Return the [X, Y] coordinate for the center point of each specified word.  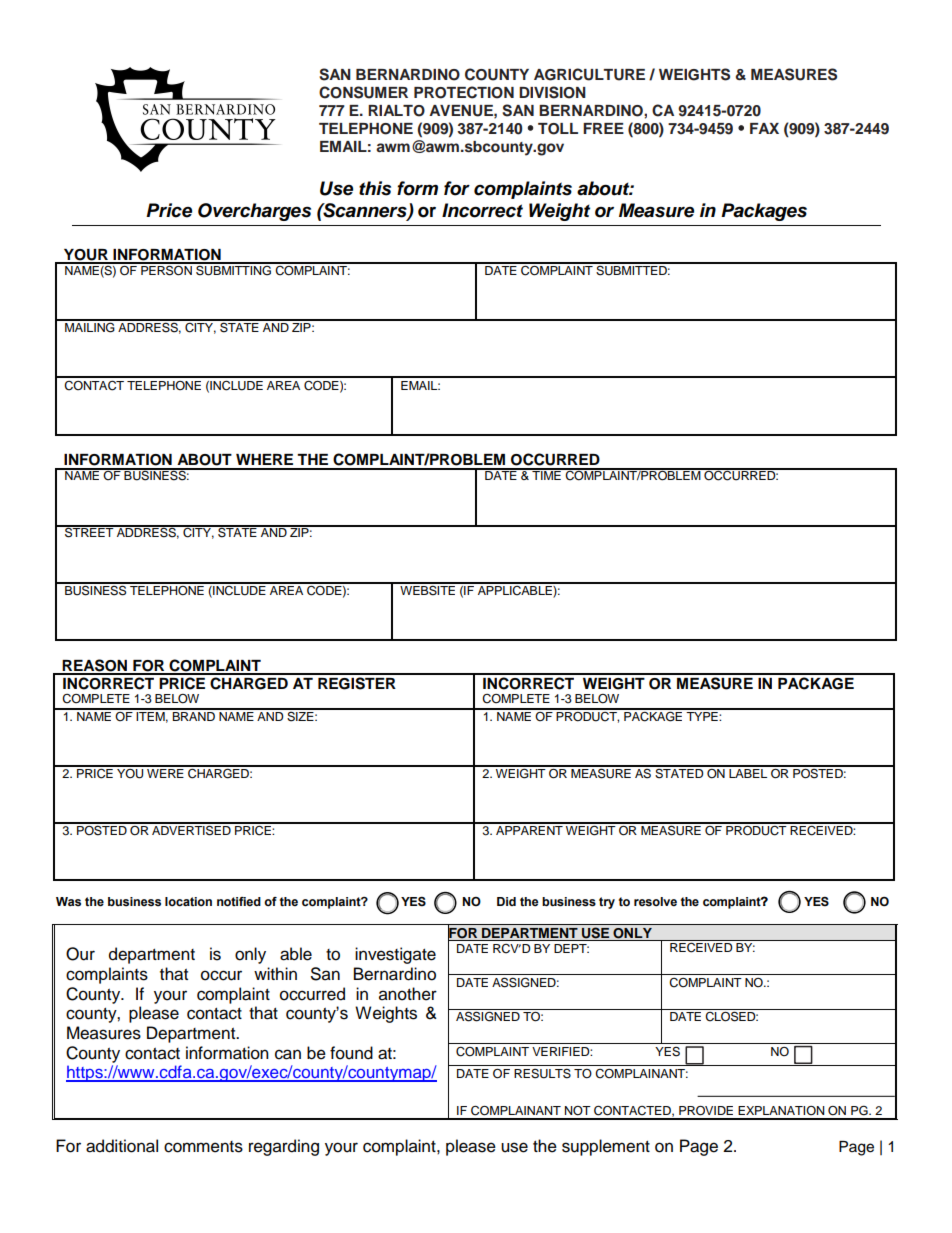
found [351, 1053]
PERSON [166, 269]
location [188, 902]
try [607, 903]
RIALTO [396, 111]
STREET [89, 532]
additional [122, 1146]
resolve [655, 902]
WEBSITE [428, 589]
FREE [603, 128]
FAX [764, 128]
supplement [606, 1147]
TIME [546, 474]
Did [506, 901]
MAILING [90, 326]
